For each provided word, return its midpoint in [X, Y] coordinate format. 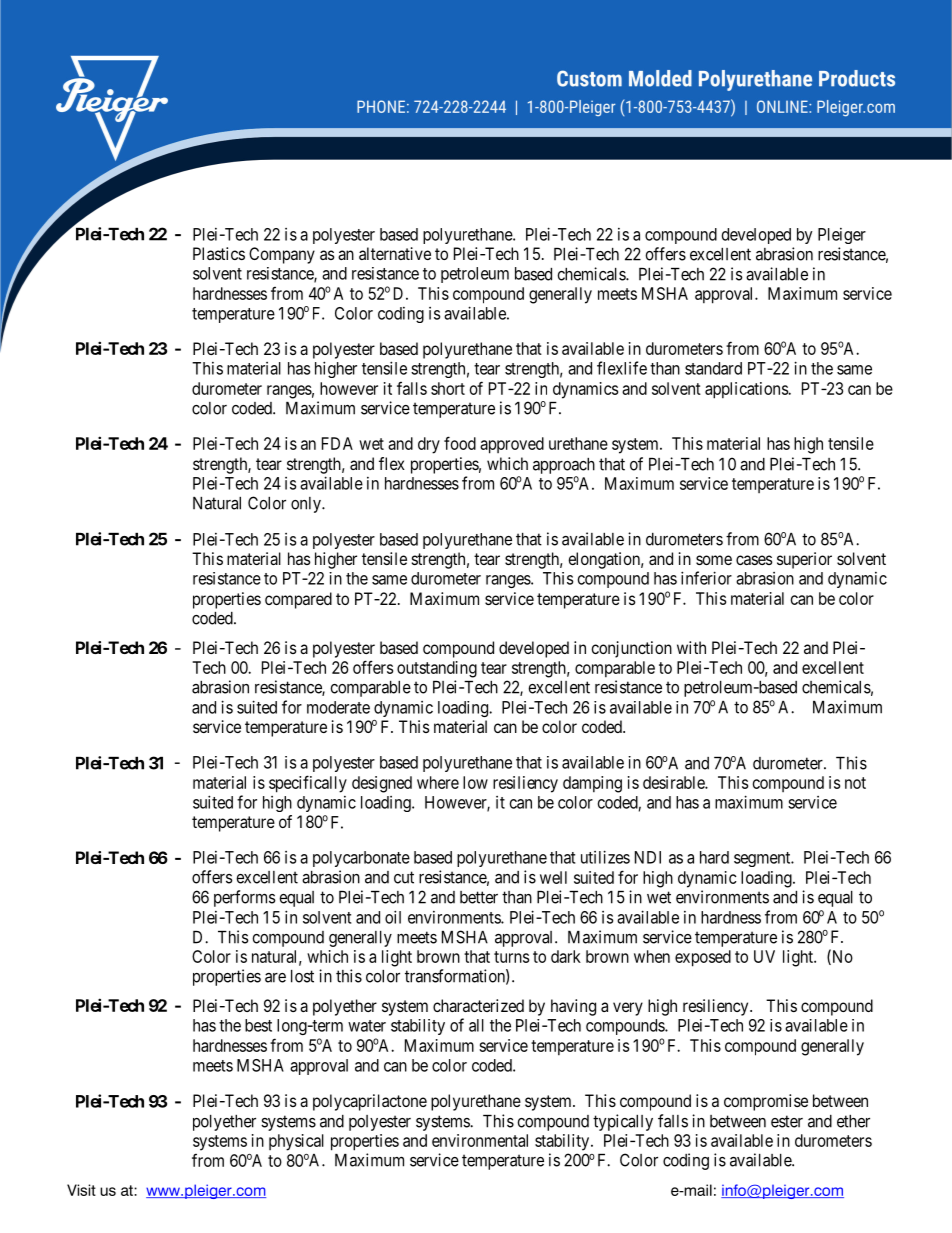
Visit [81, 1190]
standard [713, 368]
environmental [480, 1140]
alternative [395, 253]
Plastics [219, 253]
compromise [766, 1102]
